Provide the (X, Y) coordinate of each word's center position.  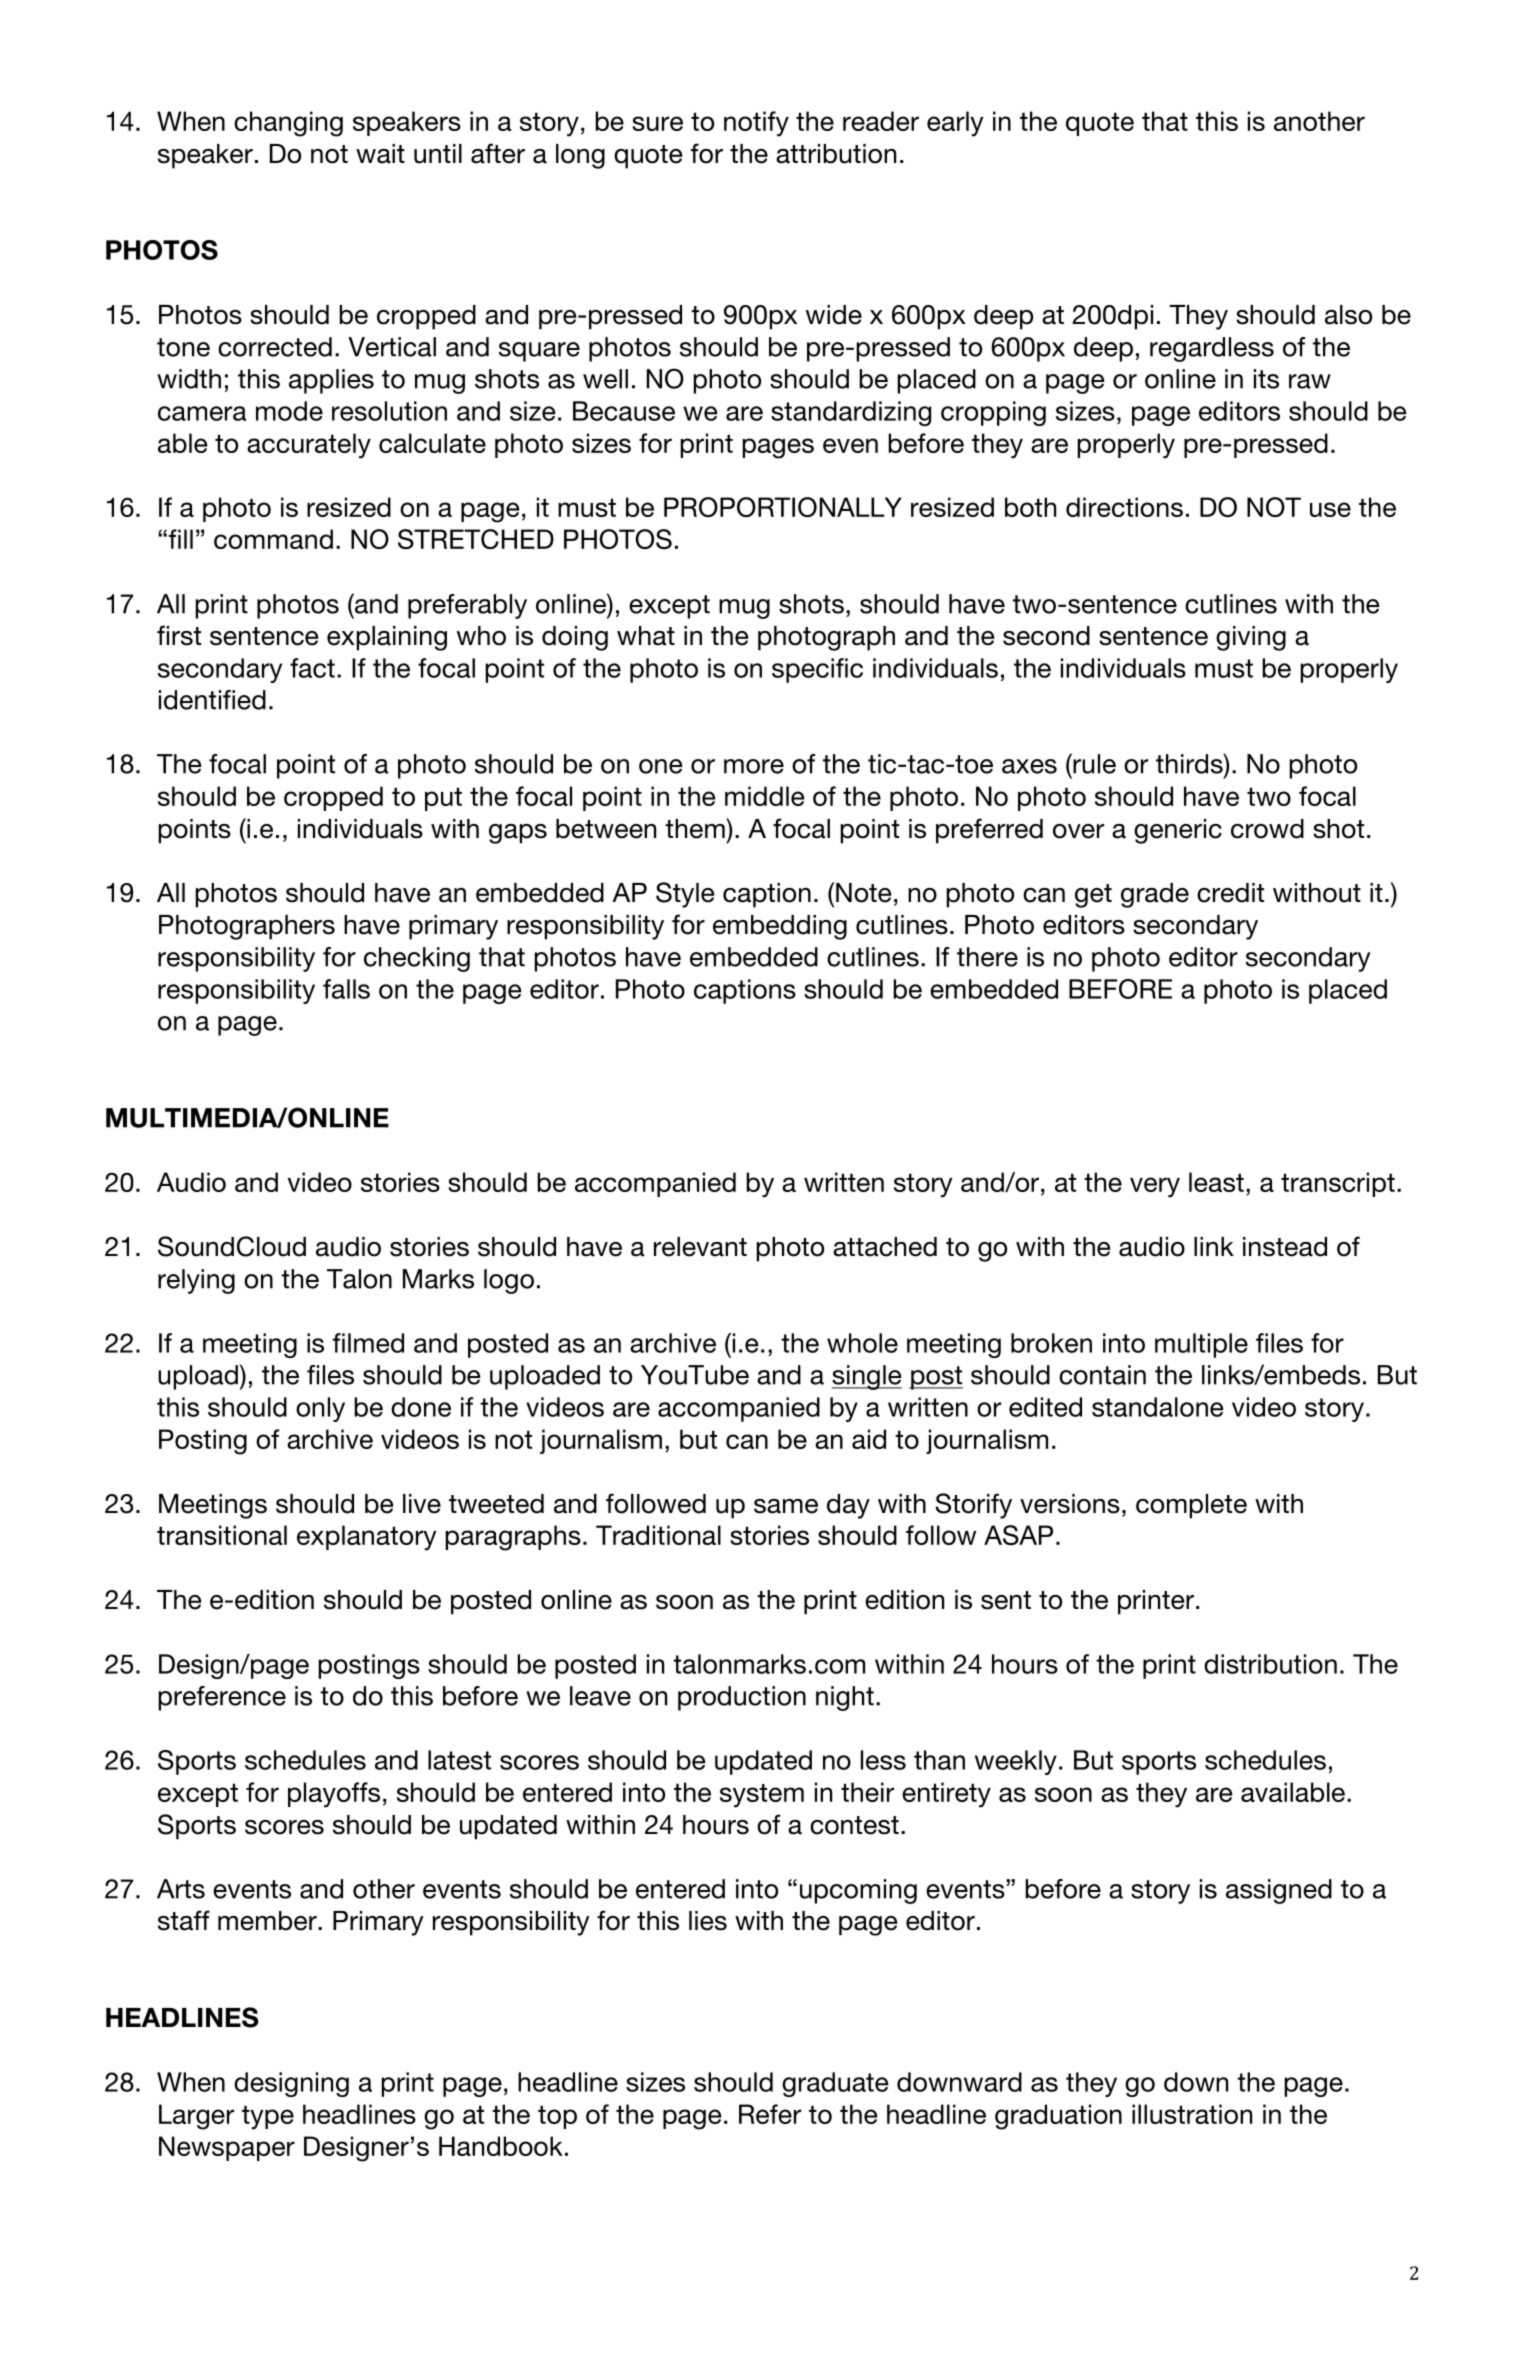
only (320, 1409)
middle (765, 796)
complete (1191, 1506)
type (268, 2117)
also (1348, 315)
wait (380, 154)
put (443, 799)
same (786, 1506)
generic (1178, 831)
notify (756, 124)
